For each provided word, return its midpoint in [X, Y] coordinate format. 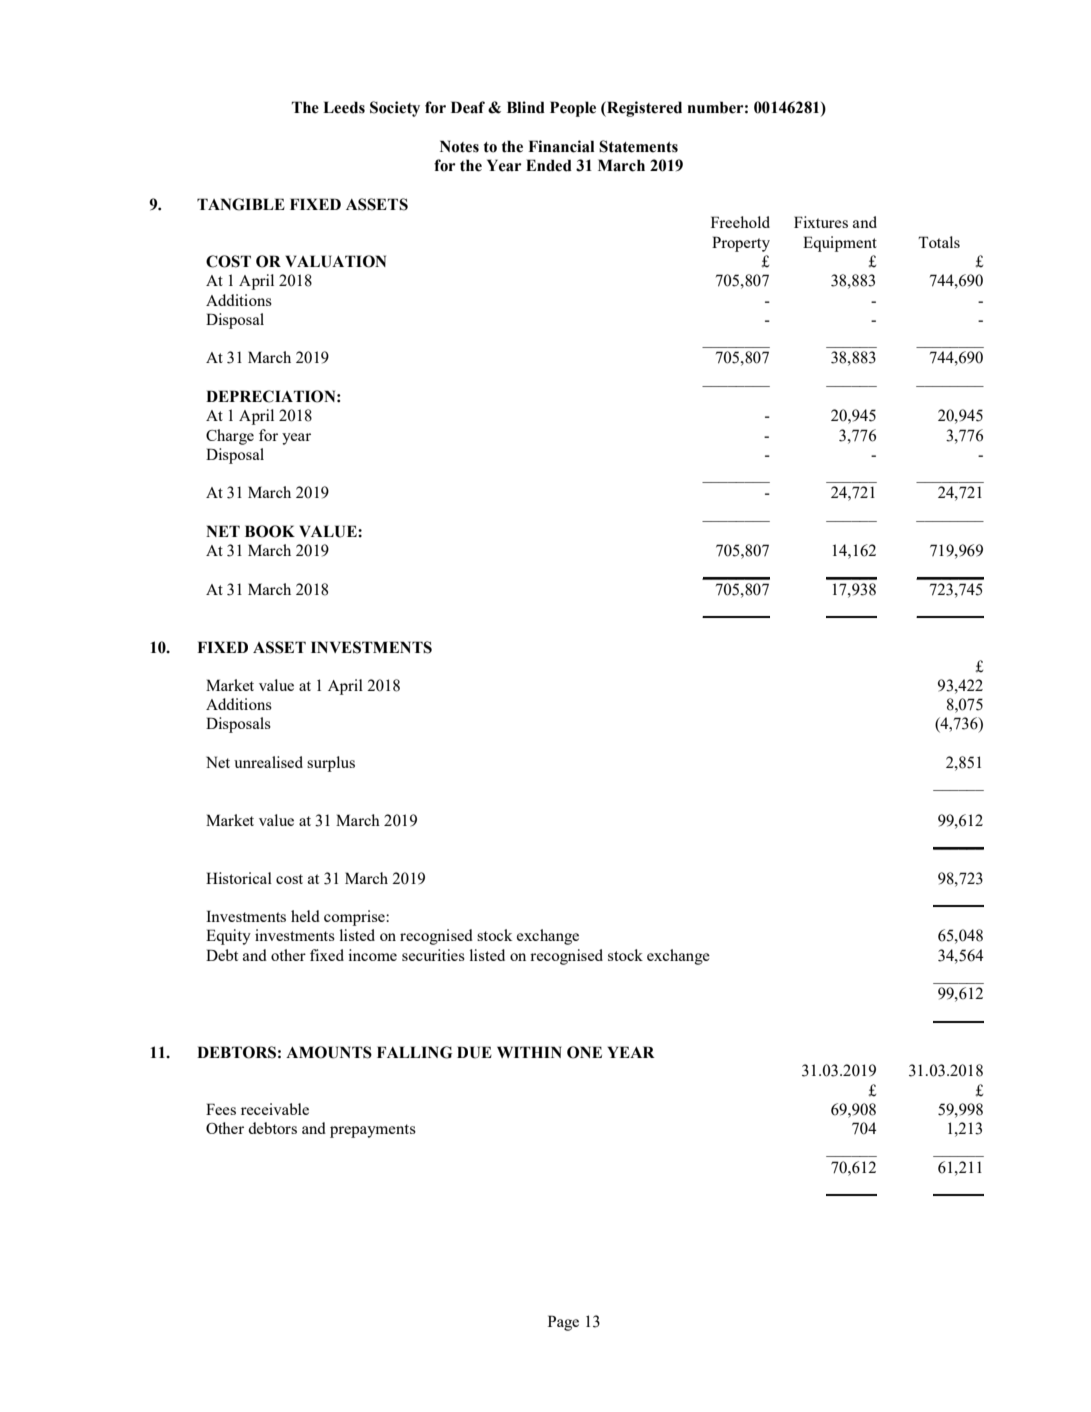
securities [433, 955]
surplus [331, 764]
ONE [584, 1052]
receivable [275, 1109]
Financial [561, 146]
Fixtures [821, 222]
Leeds [344, 107]
